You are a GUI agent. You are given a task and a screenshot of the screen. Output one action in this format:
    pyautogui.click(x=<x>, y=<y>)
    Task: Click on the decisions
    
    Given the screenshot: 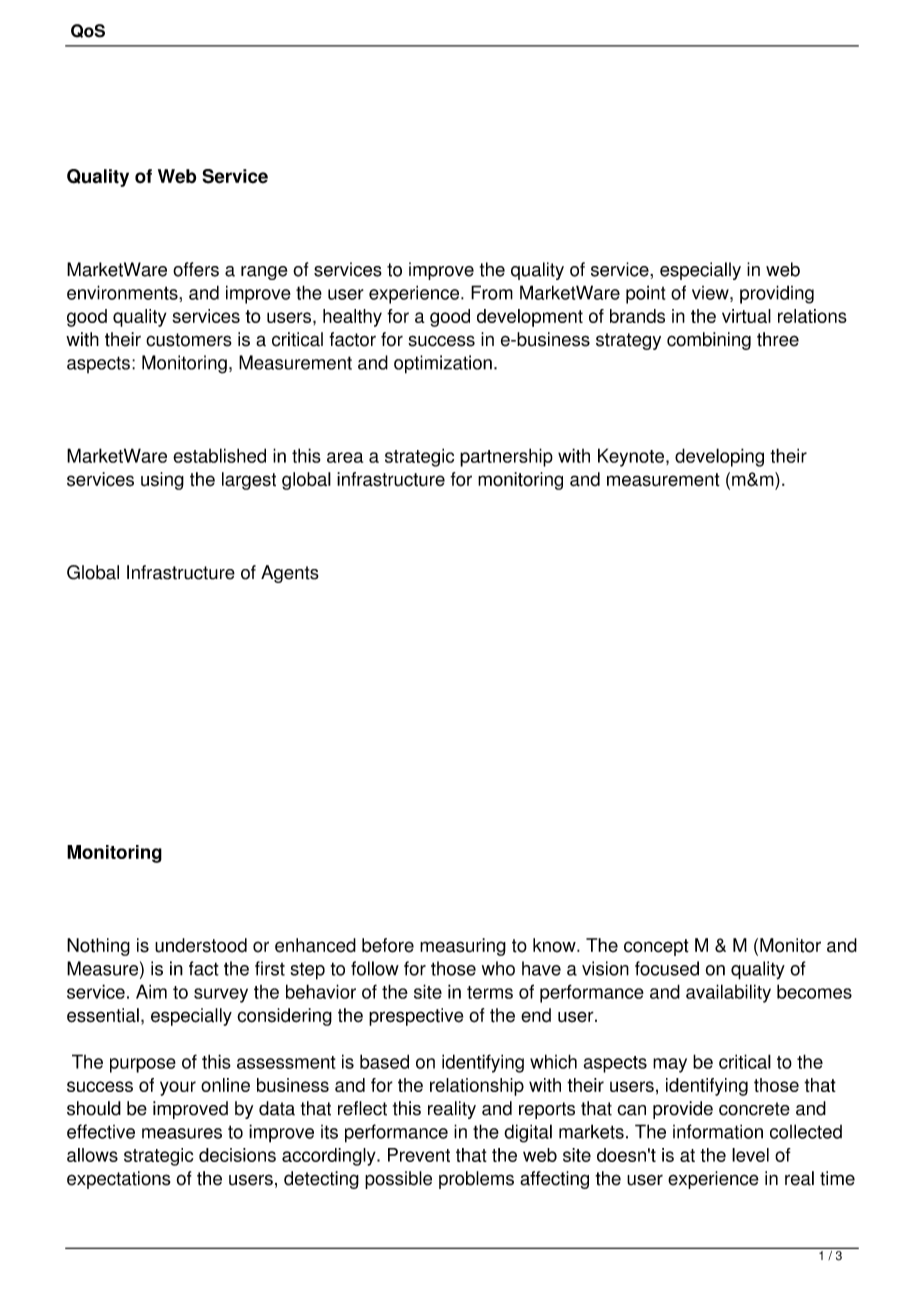 What is the action you would take?
    pyautogui.click(x=237, y=1155)
